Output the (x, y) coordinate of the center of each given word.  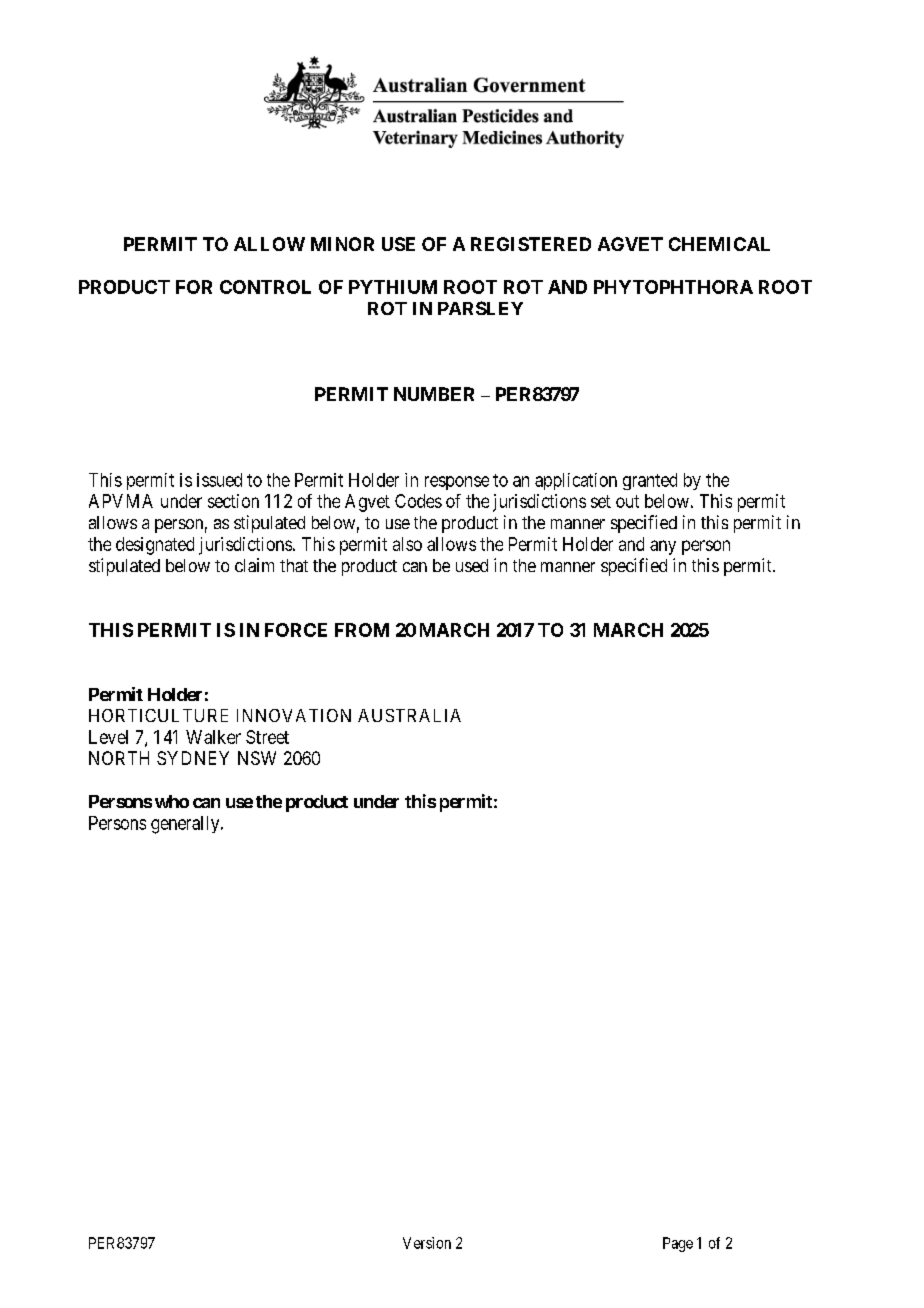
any (663, 547)
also (407, 544)
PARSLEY (480, 308)
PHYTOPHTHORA (673, 287)
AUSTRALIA (409, 715)
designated (155, 546)
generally (186, 825)
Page (678, 1244)
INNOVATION (294, 715)
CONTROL (265, 287)
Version (427, 1243)
